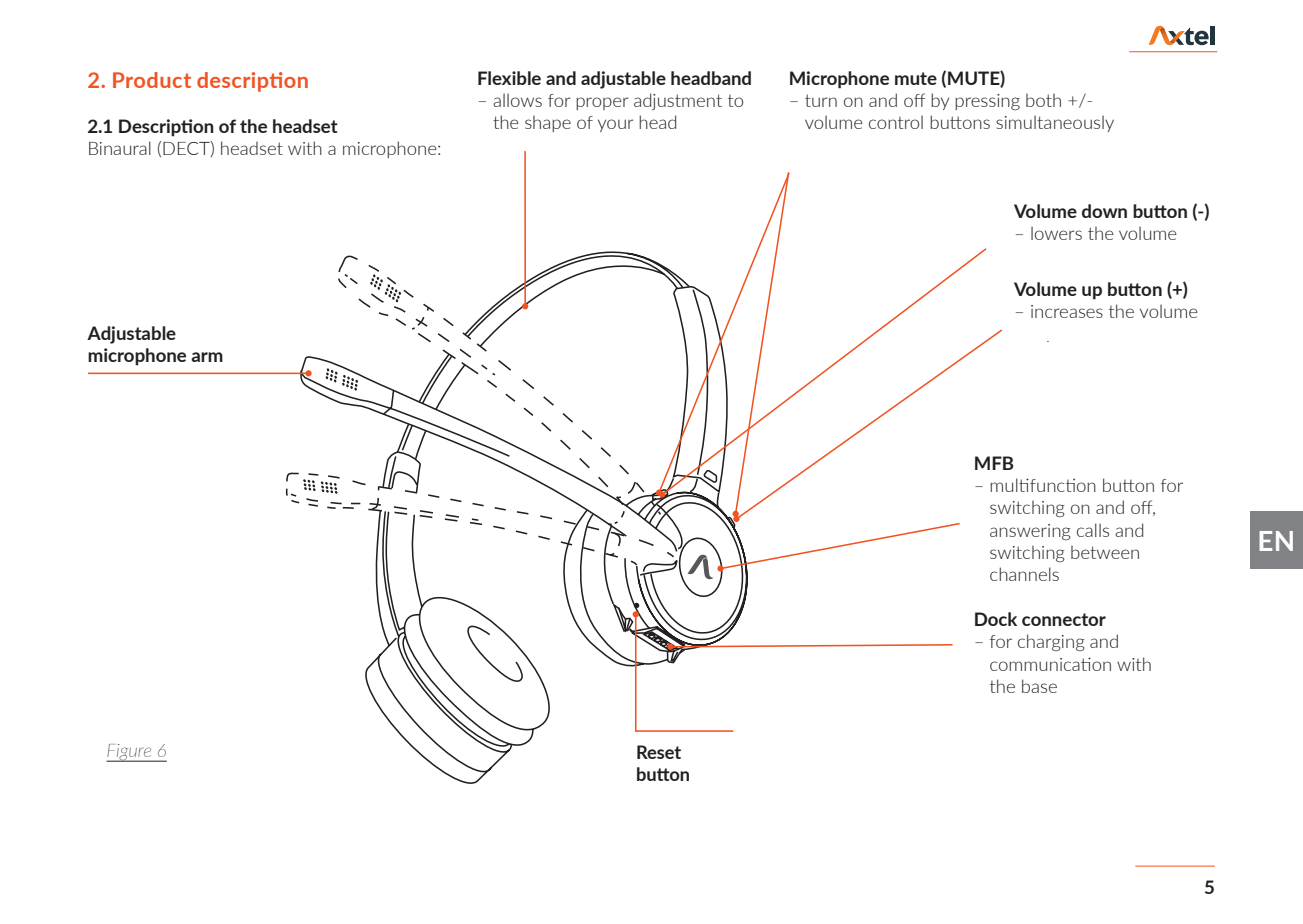  I want to click on arm, so click(207, 357).
